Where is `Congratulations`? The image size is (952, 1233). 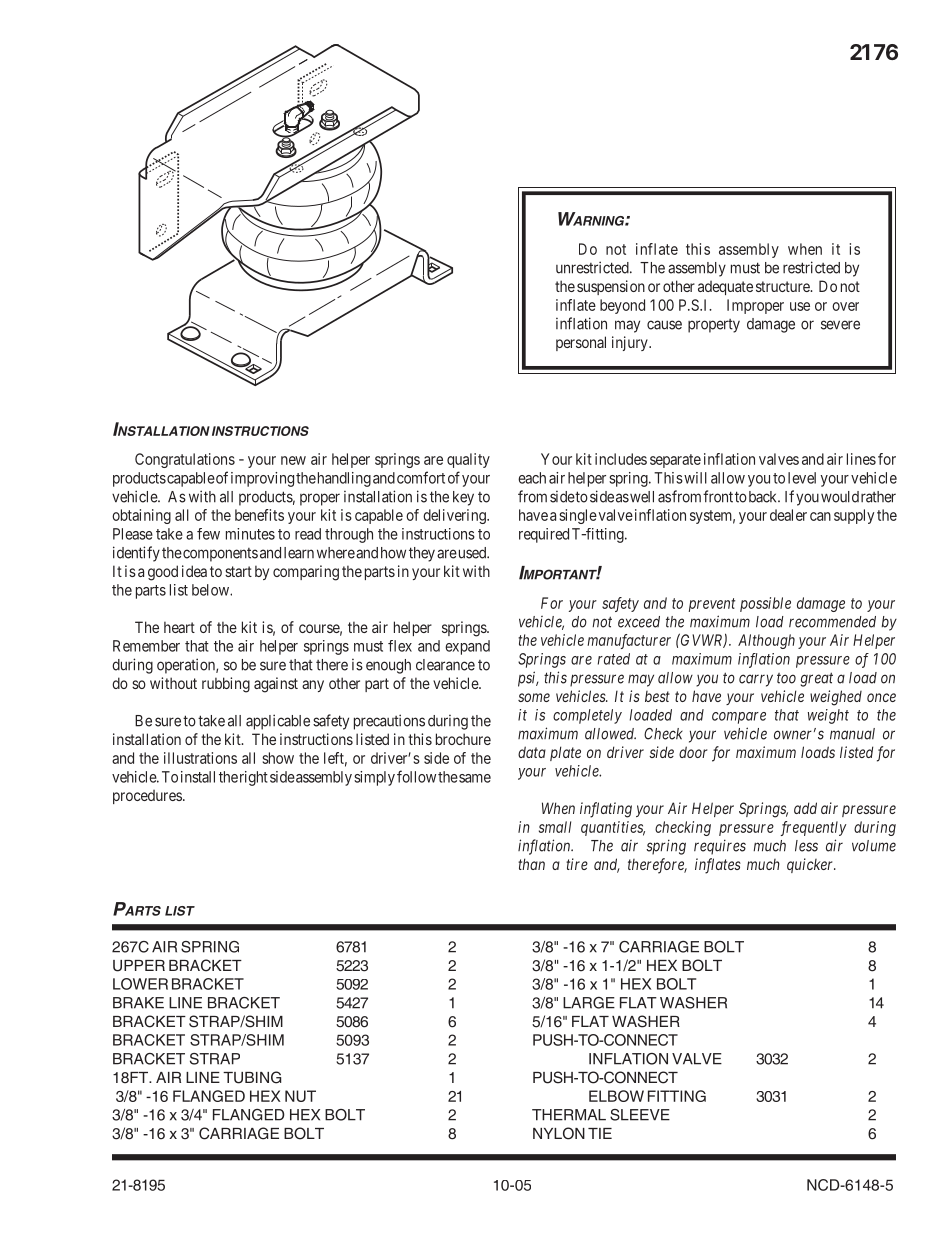
Congratulations is located at coordinates (185, 460).
